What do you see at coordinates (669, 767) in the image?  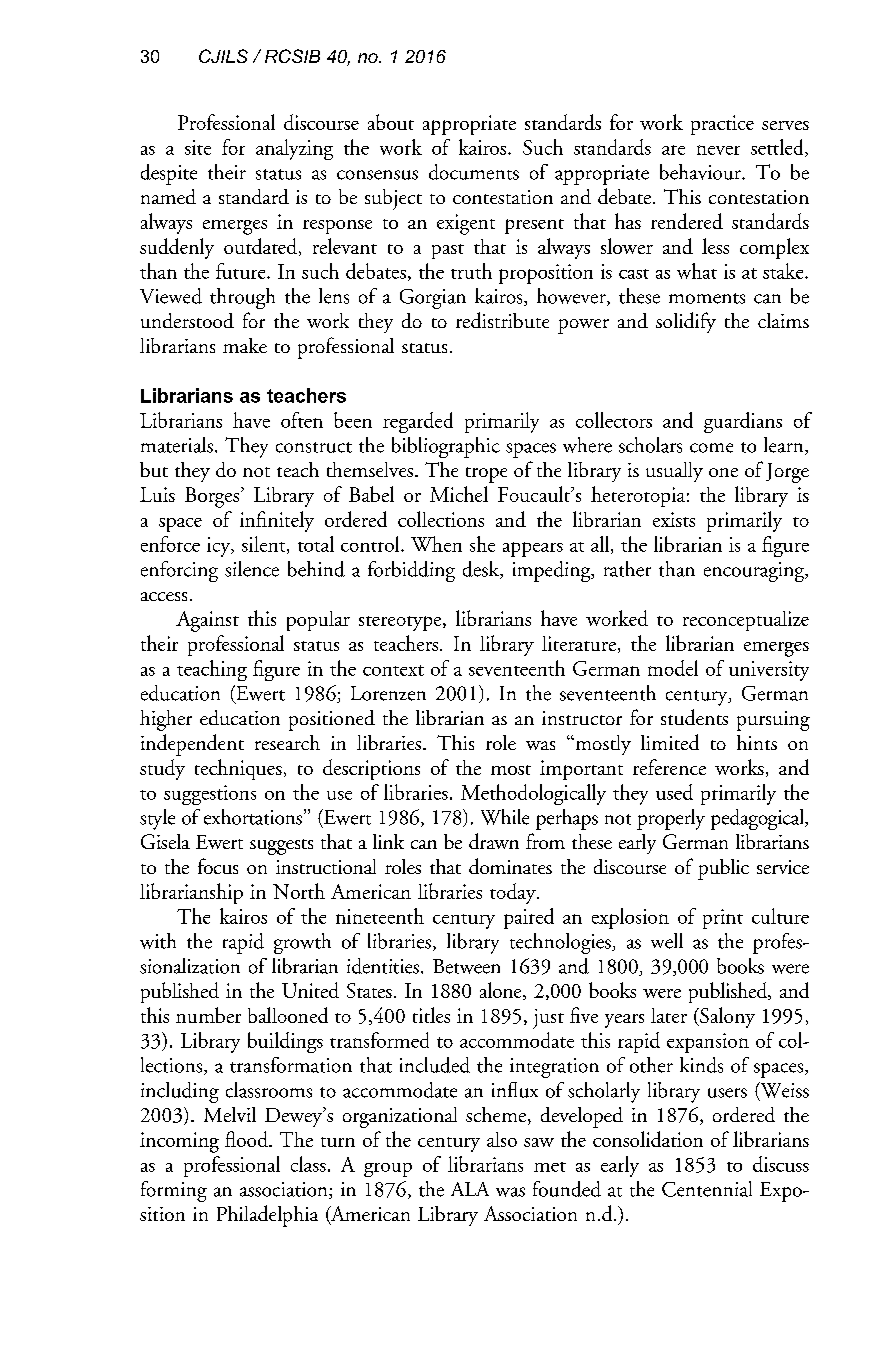 I see `reference` at bounding box center [669, 767].
